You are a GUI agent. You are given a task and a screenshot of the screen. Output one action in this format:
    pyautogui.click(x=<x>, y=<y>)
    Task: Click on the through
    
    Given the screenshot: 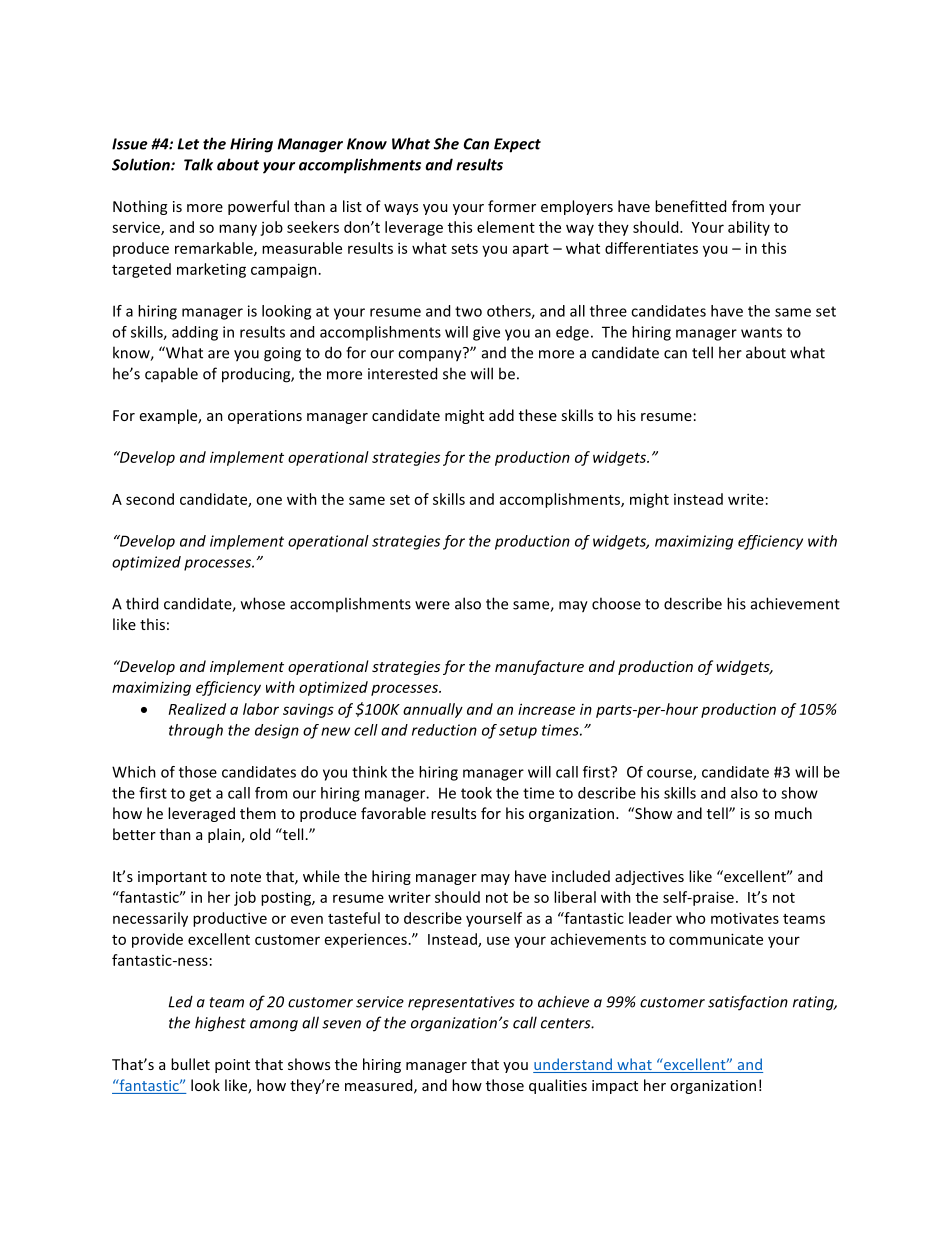 What is the action you would take?
    pyautogui.click(x=196, y=731)
